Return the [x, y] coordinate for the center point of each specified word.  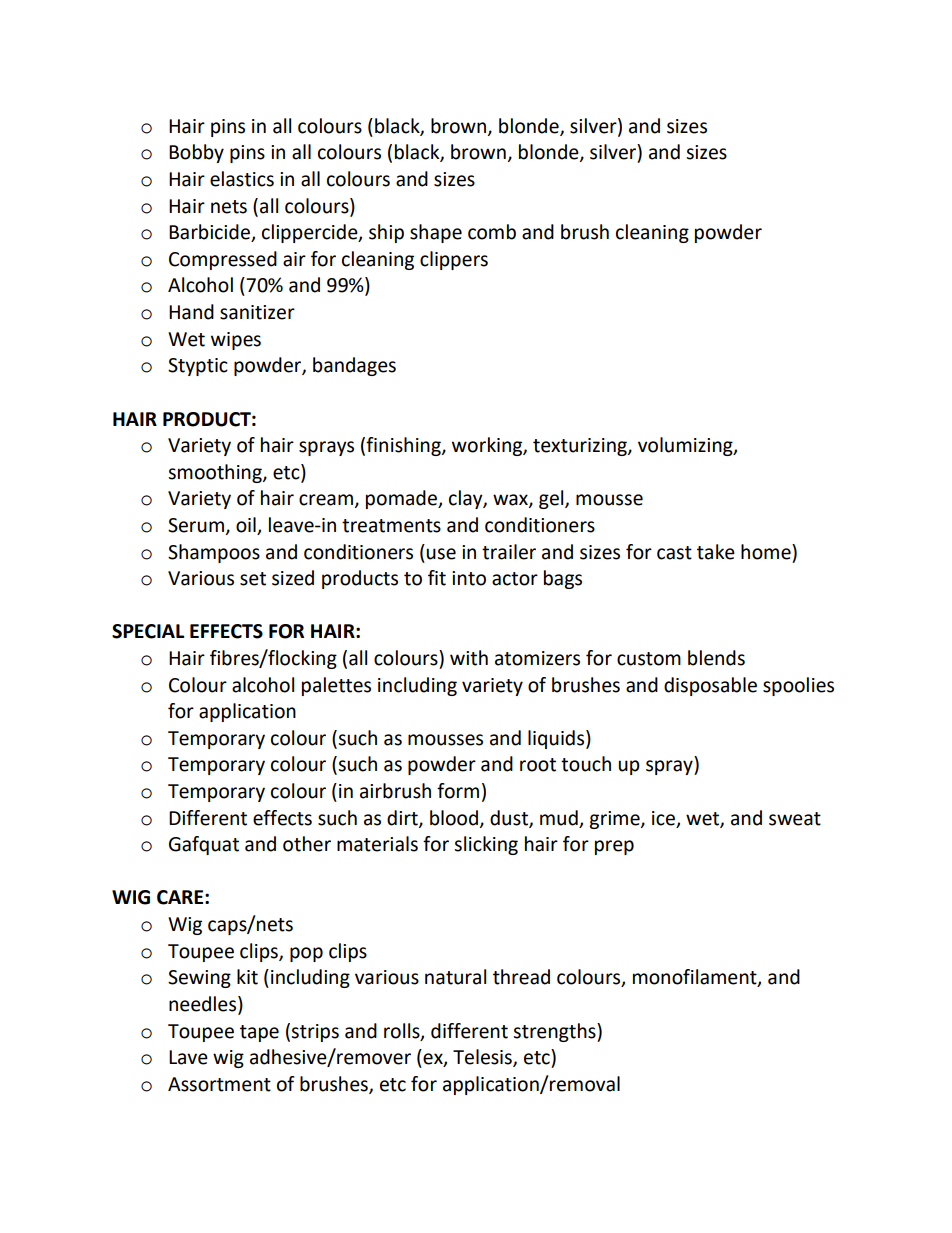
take [716, 552]
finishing [404, 446]
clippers [454, 260]
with [469, 658]
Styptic [198, 367]
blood [454, 818]
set [253, 579]
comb [492, 232]
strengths [555, 1032]
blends [716, 658]
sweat [795, 819]
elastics [242, 179]
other [307, 844]
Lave [188, 1057]
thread [521, 977]
